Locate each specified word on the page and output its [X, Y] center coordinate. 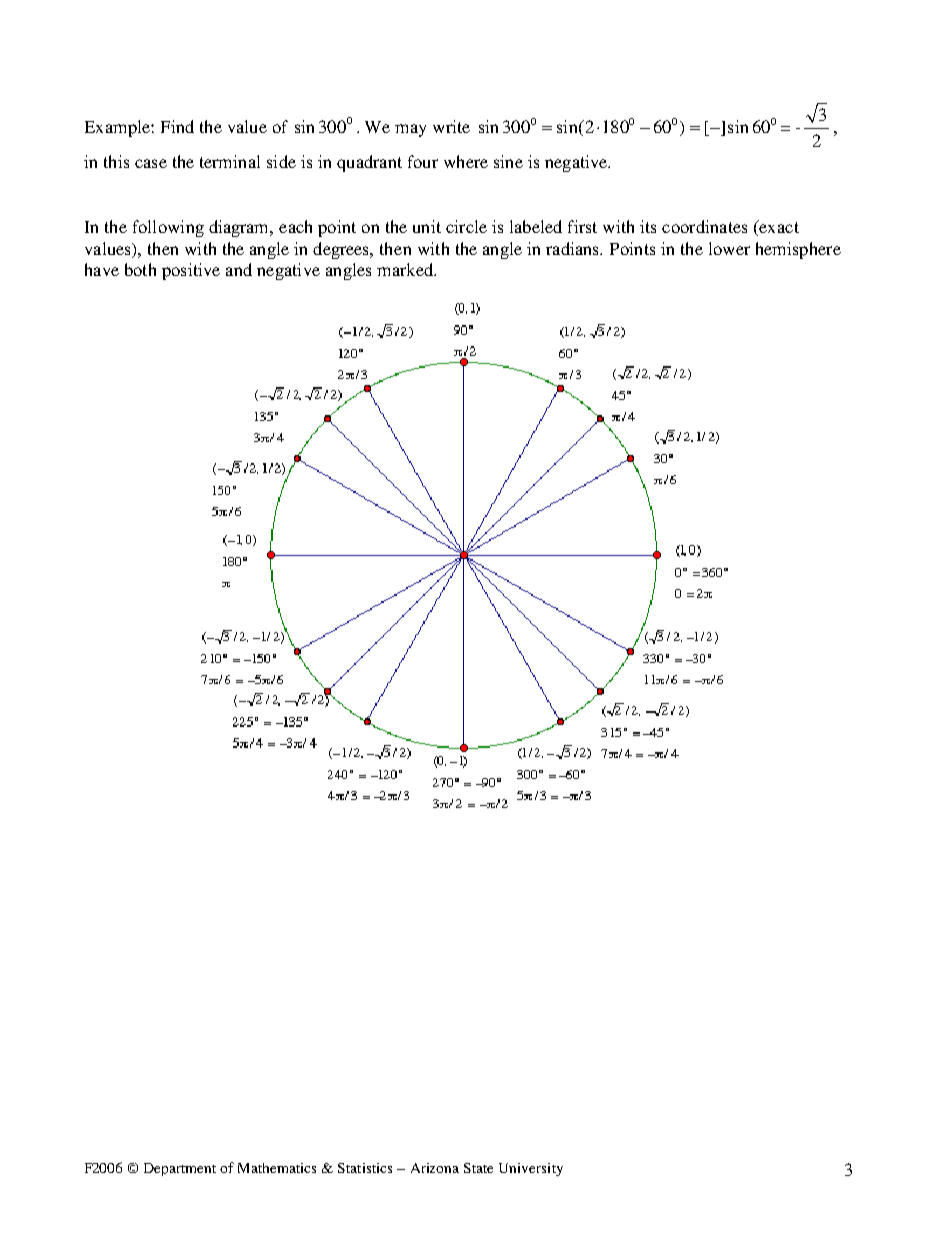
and [239, 269]
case [151, 163]
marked [406, 269]
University [531, 1169]
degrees [342, 250]
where [466, 161]
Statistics [365, 1168]
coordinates [704, 226]
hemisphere [798, 250]
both [140, 269]
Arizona [435, 1168]
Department [180, 1169]
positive [191, 271]
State [478, 1168]
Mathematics [277, 1168]
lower [729, 248]
